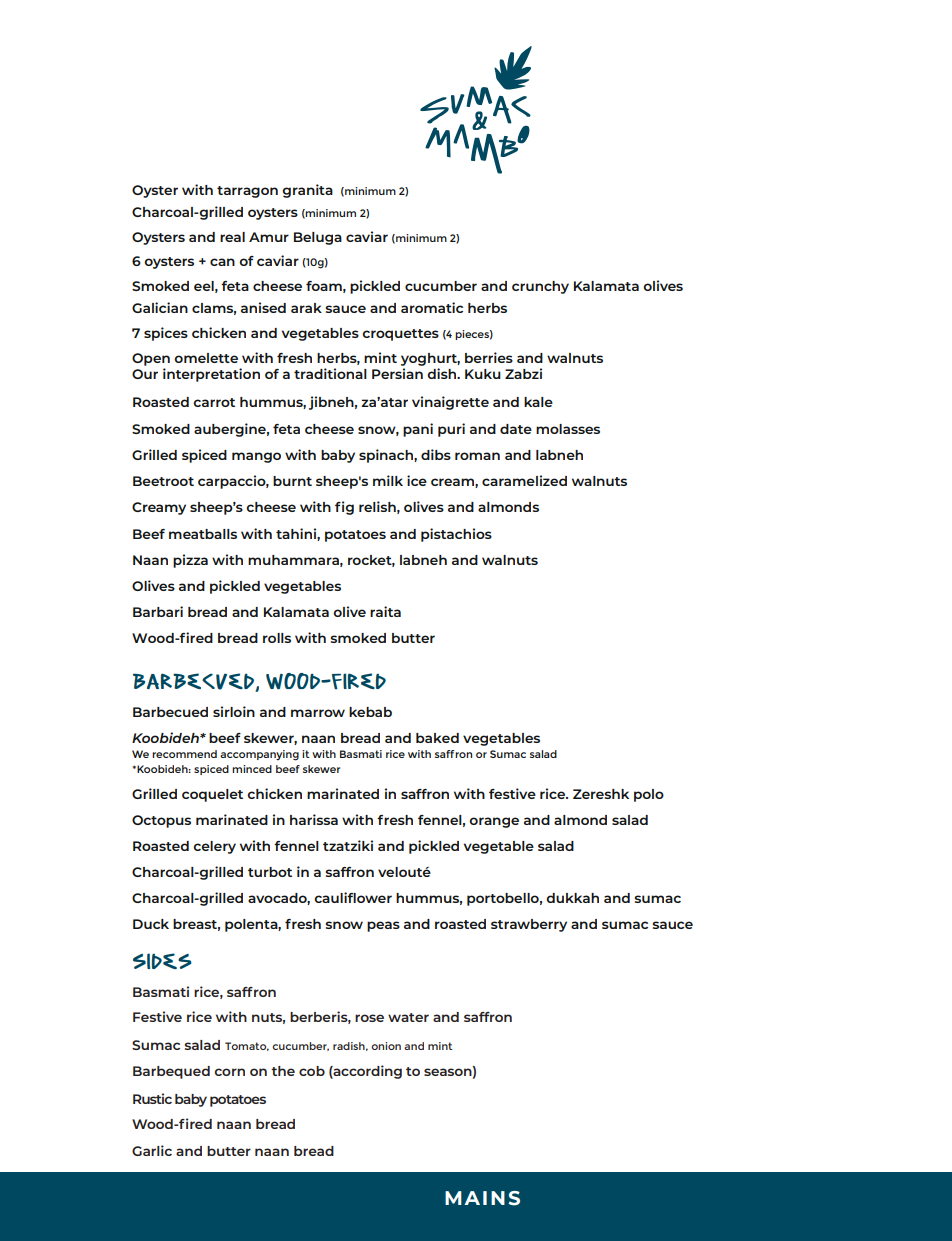  What do you see at coordinates (540, 287) in the screenshot?
I see `crunchy` at bounding box center [540, 287].
